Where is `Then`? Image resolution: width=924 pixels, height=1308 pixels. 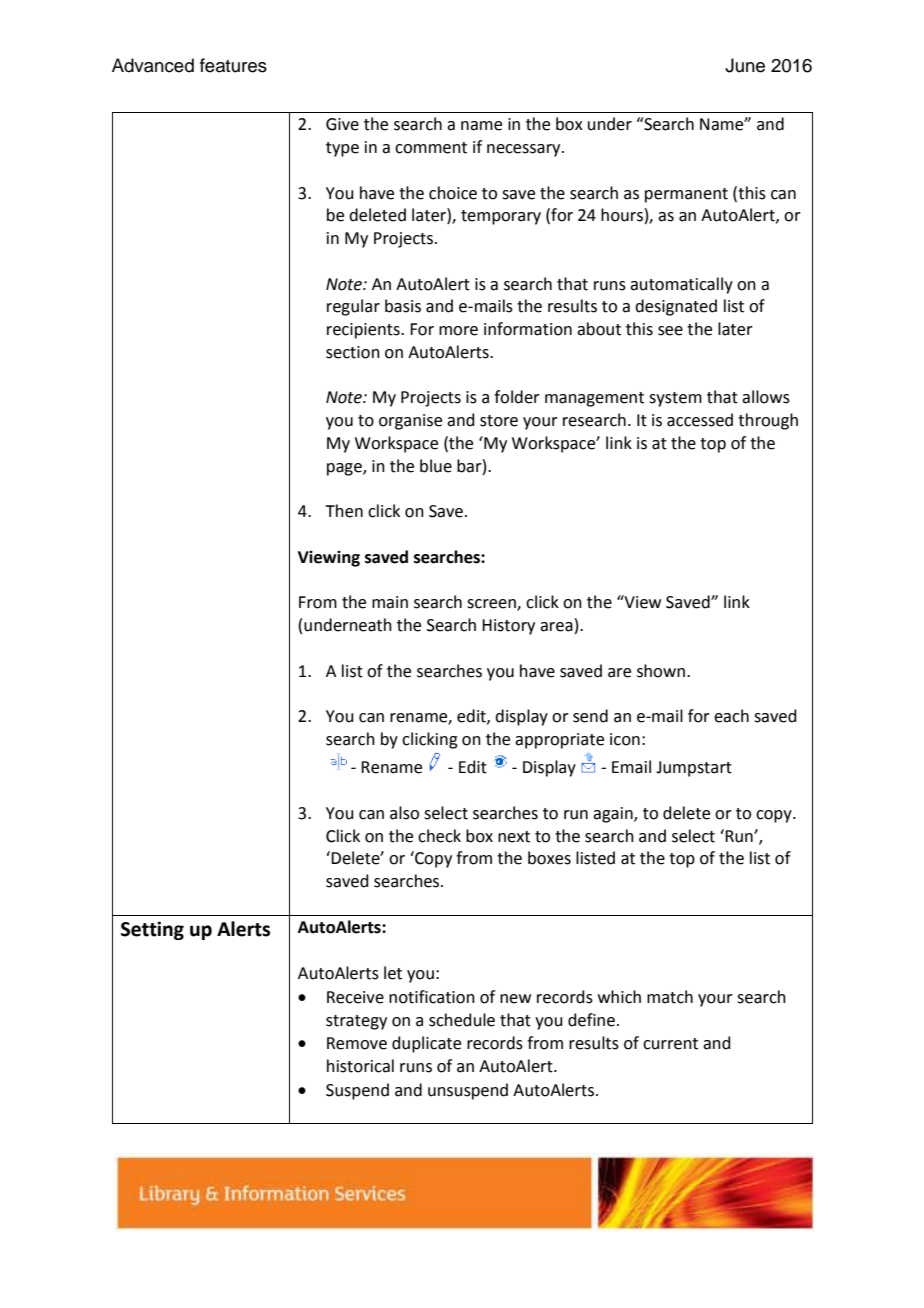
Then is located at coordinates (344, 511).
